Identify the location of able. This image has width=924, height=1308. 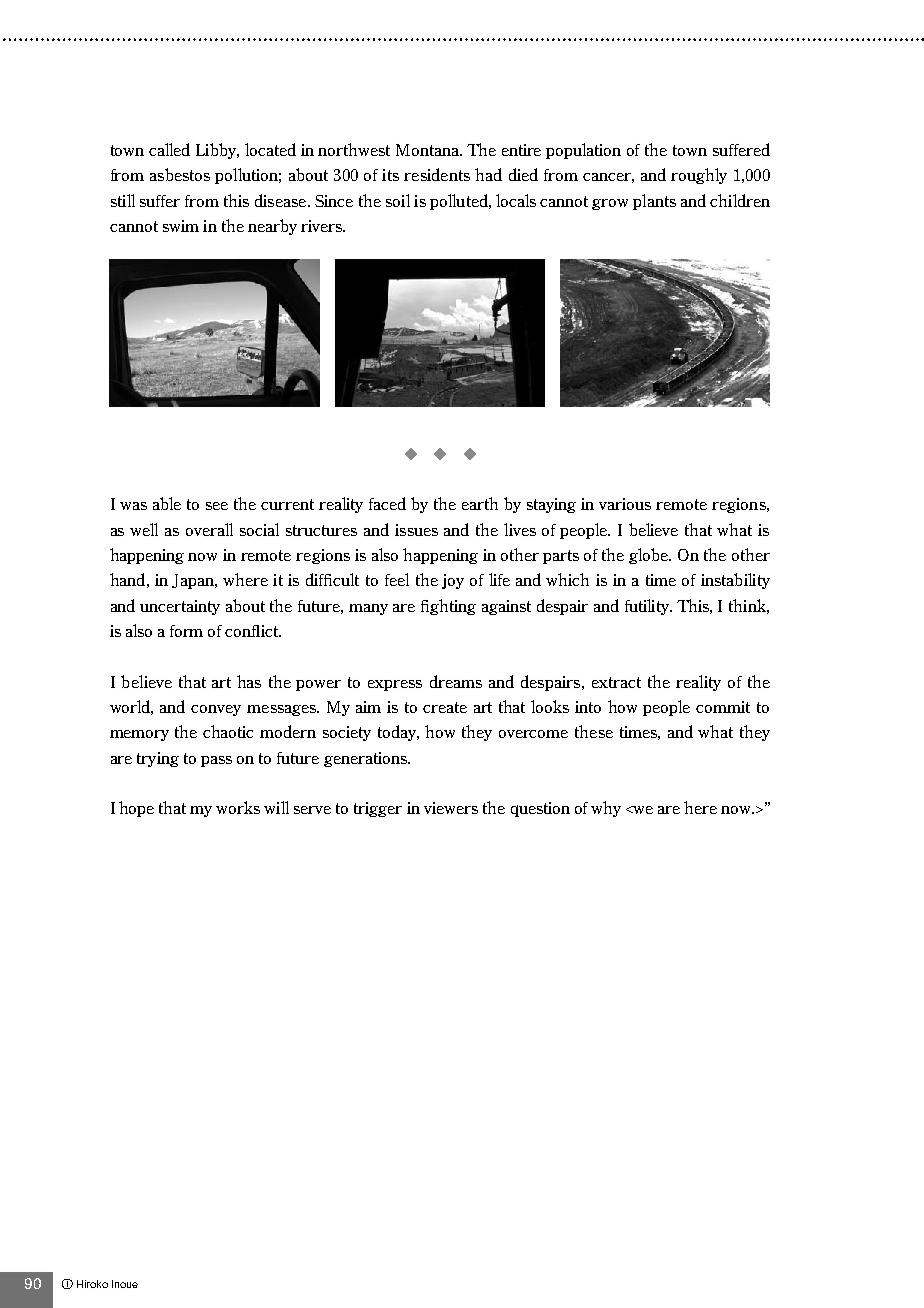
(167, 503).
